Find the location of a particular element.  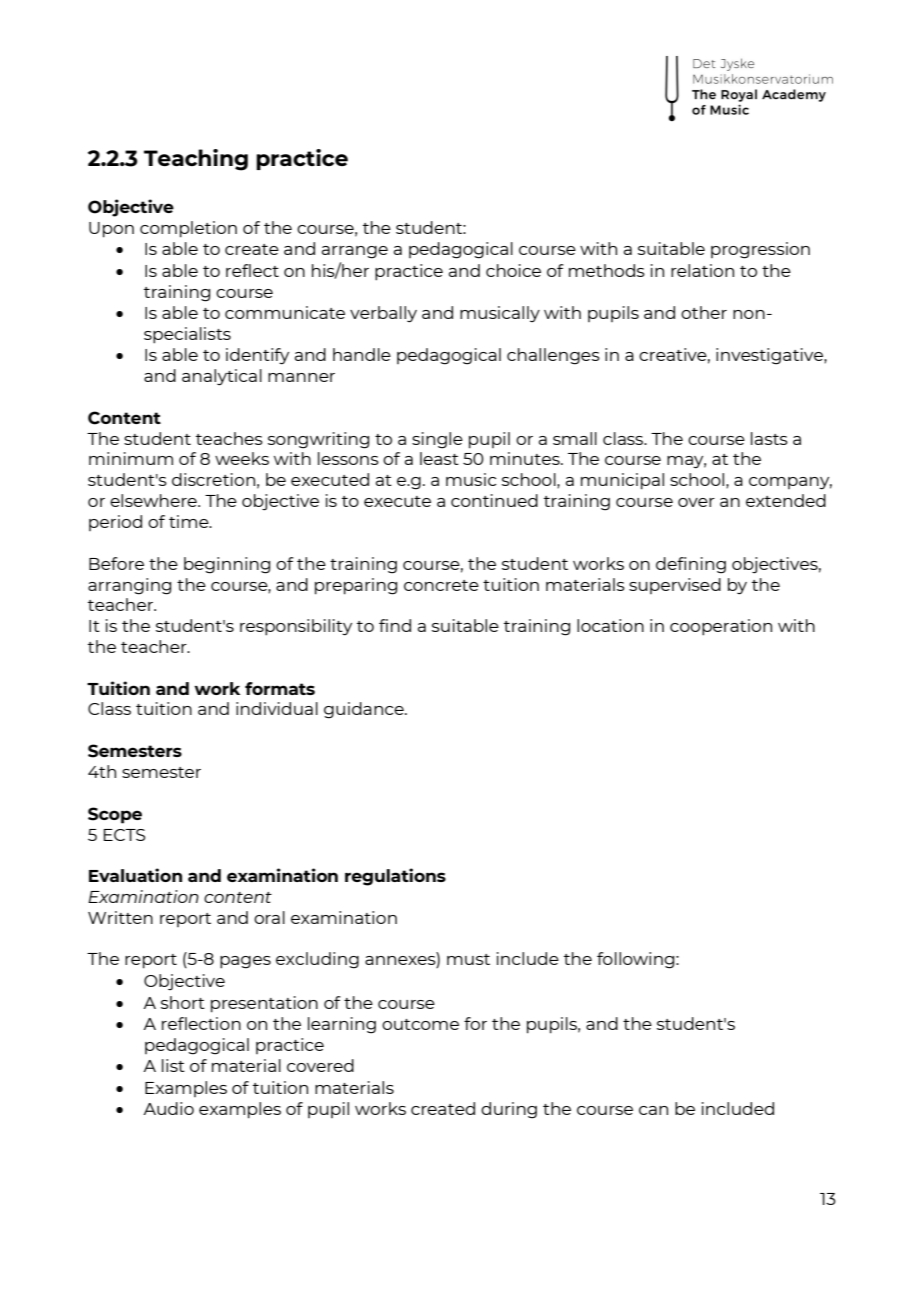

arrange is located at coordinates (355, 252).
